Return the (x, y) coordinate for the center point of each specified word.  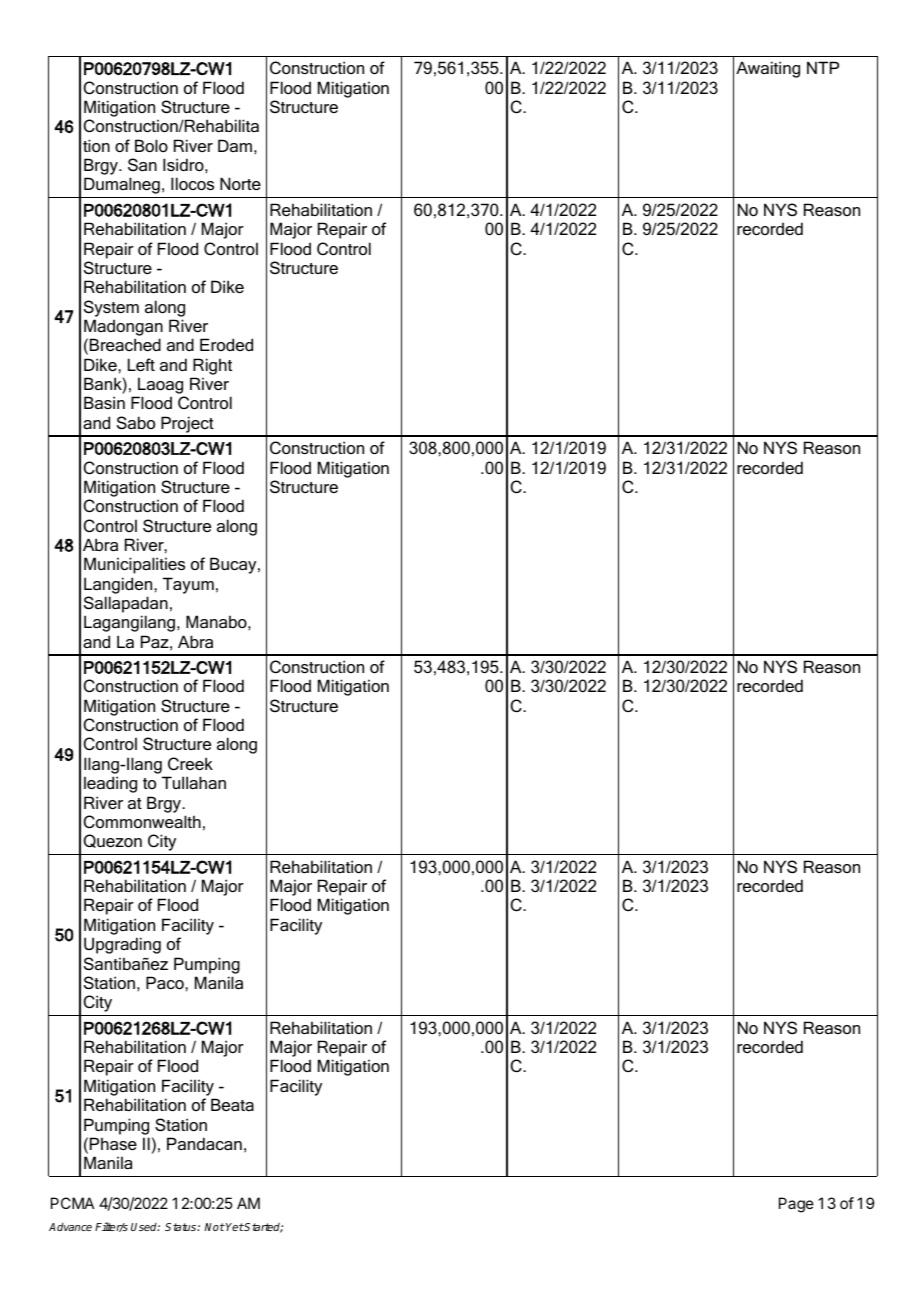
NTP (823, 67)
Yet (234, 1227)
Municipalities (134, 565)
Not (215, 1227)
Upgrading (122, 945)
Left (141, 364)
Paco (166, 982)
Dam (235, 145)
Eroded (226, 344)
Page (796, 1205)
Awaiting (768, 69)
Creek (190, 763)
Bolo (151, 145)
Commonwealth (142, 821)
